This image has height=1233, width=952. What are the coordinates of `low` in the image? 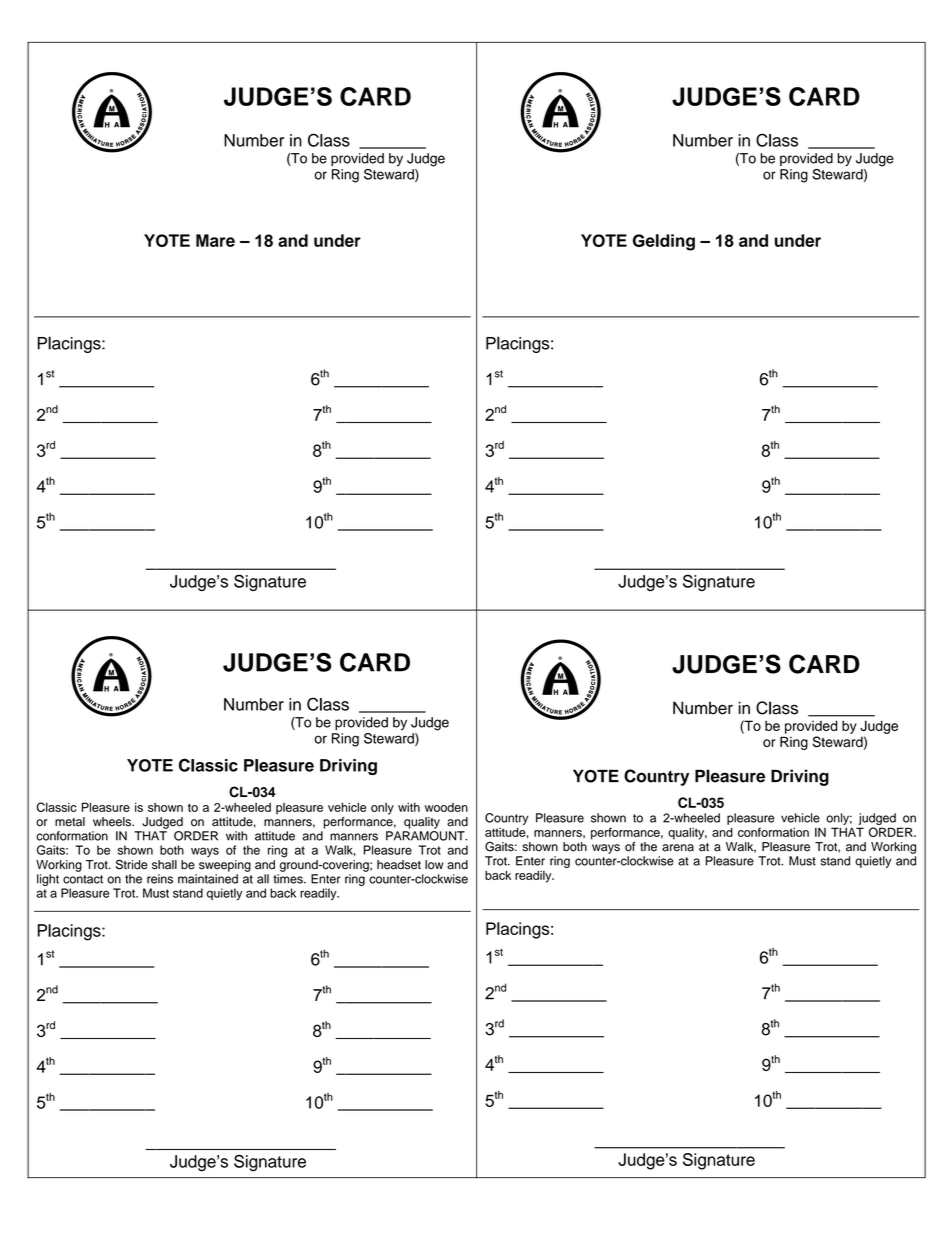 It's located at (434, 865).
